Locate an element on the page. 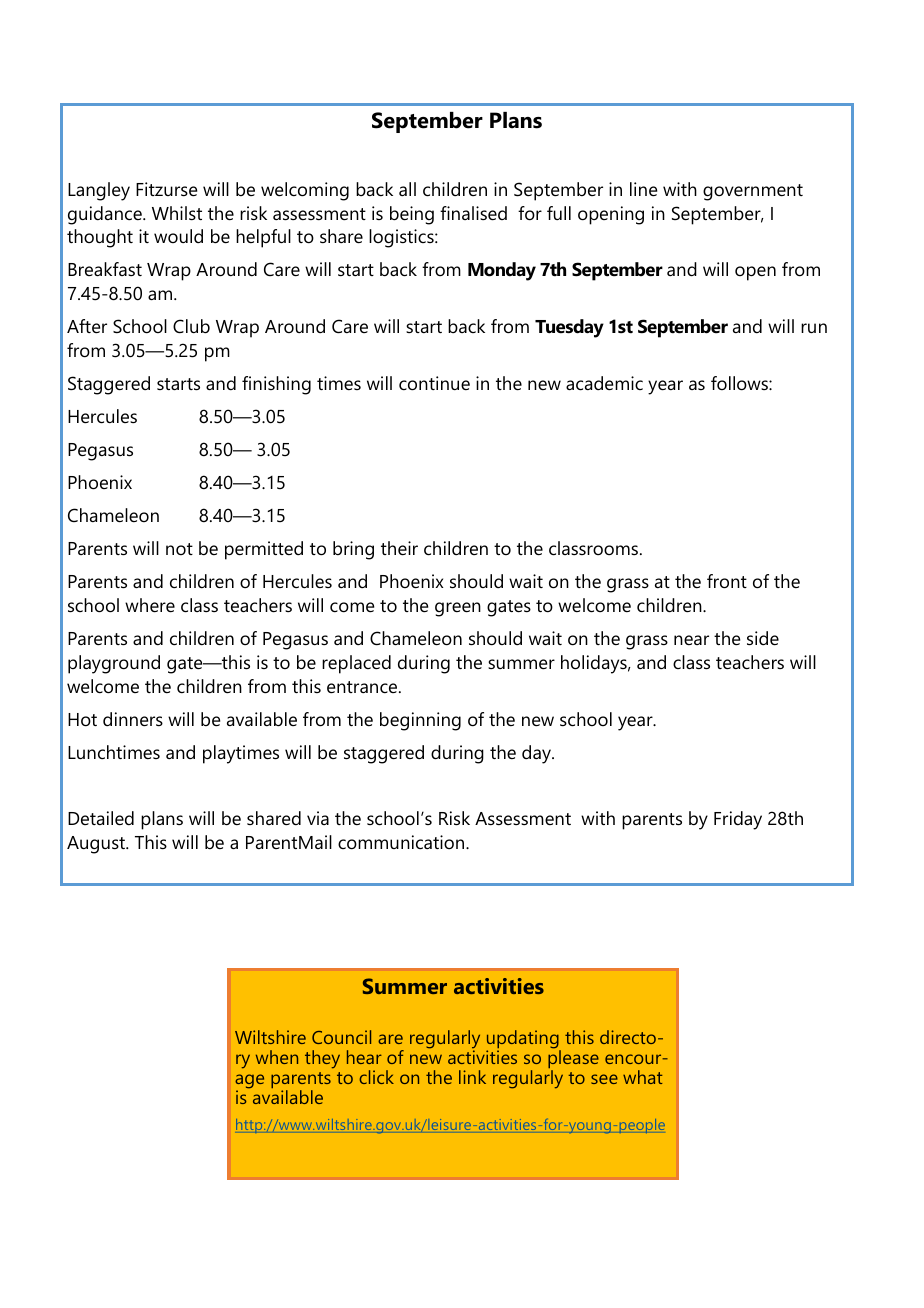  Whilst is located at coordinates (177, 213).
